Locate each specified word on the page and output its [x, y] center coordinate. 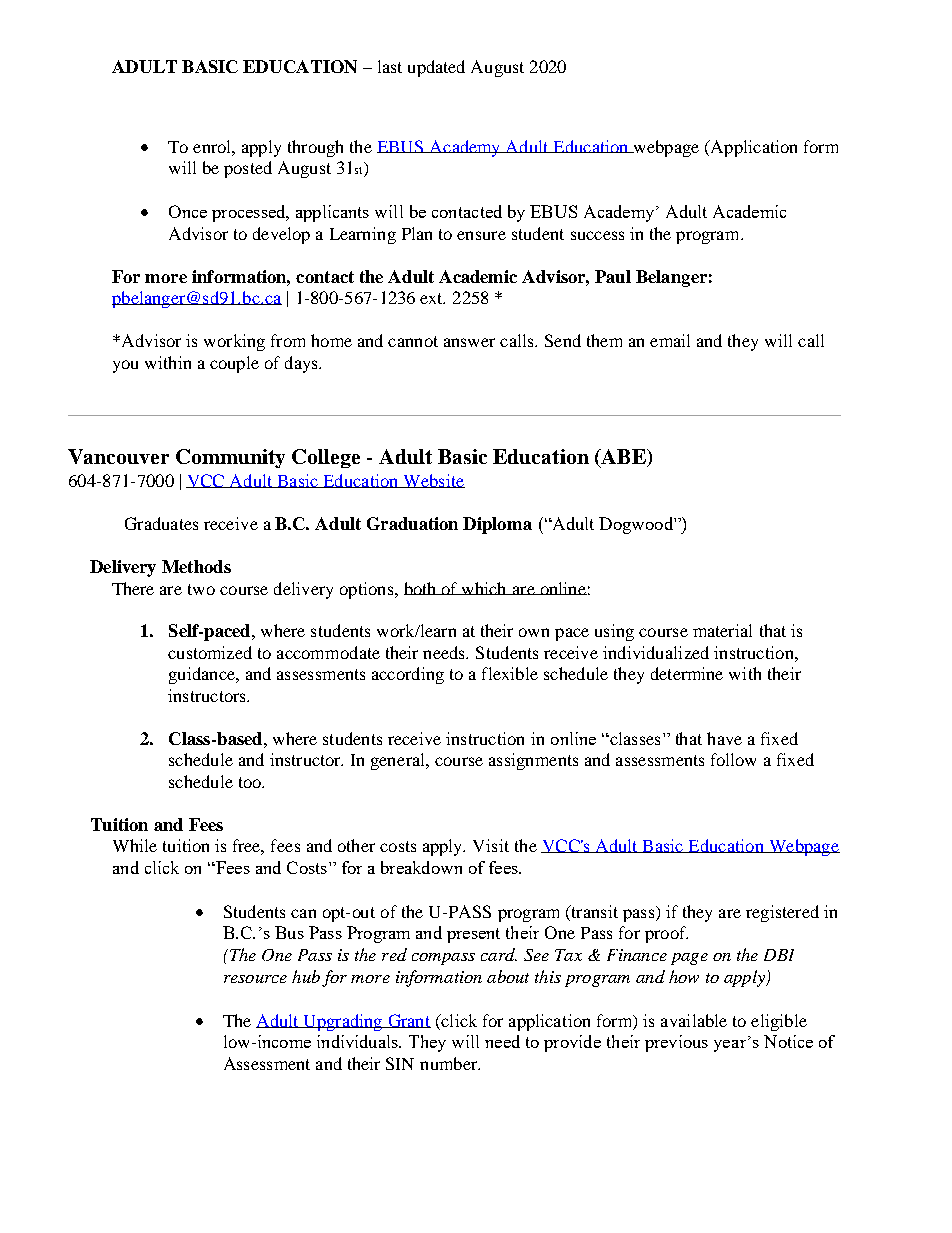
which [484, 588]
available [694, 1020]
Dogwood [637, 525]
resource [255, 979]
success [597, 235]
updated [436, 68]
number [450, 1063]
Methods [196, 566]
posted [248, 169]
